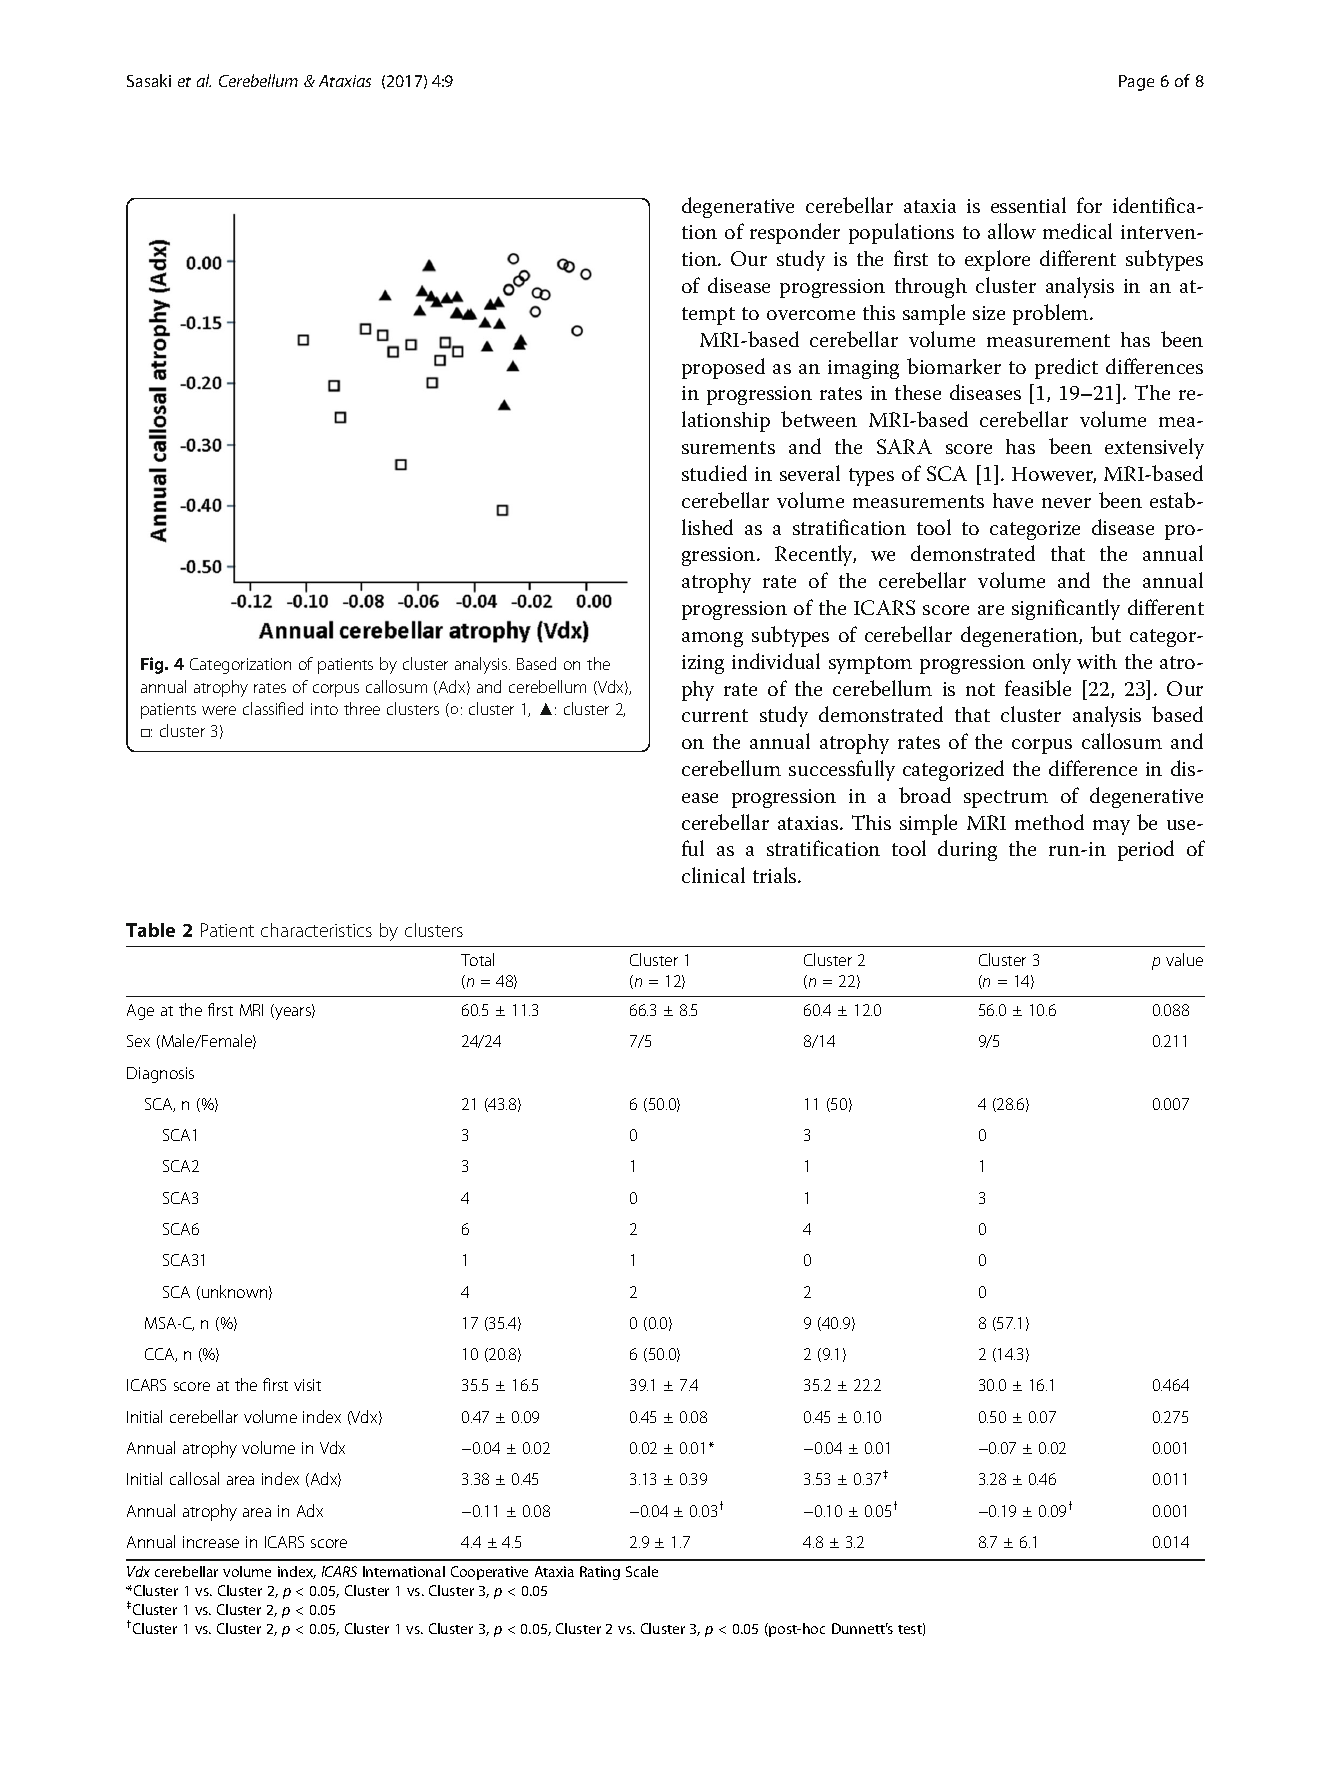  Describe the element at coordinates (1049, 822) in the screenshot. I see `method` at that location.
